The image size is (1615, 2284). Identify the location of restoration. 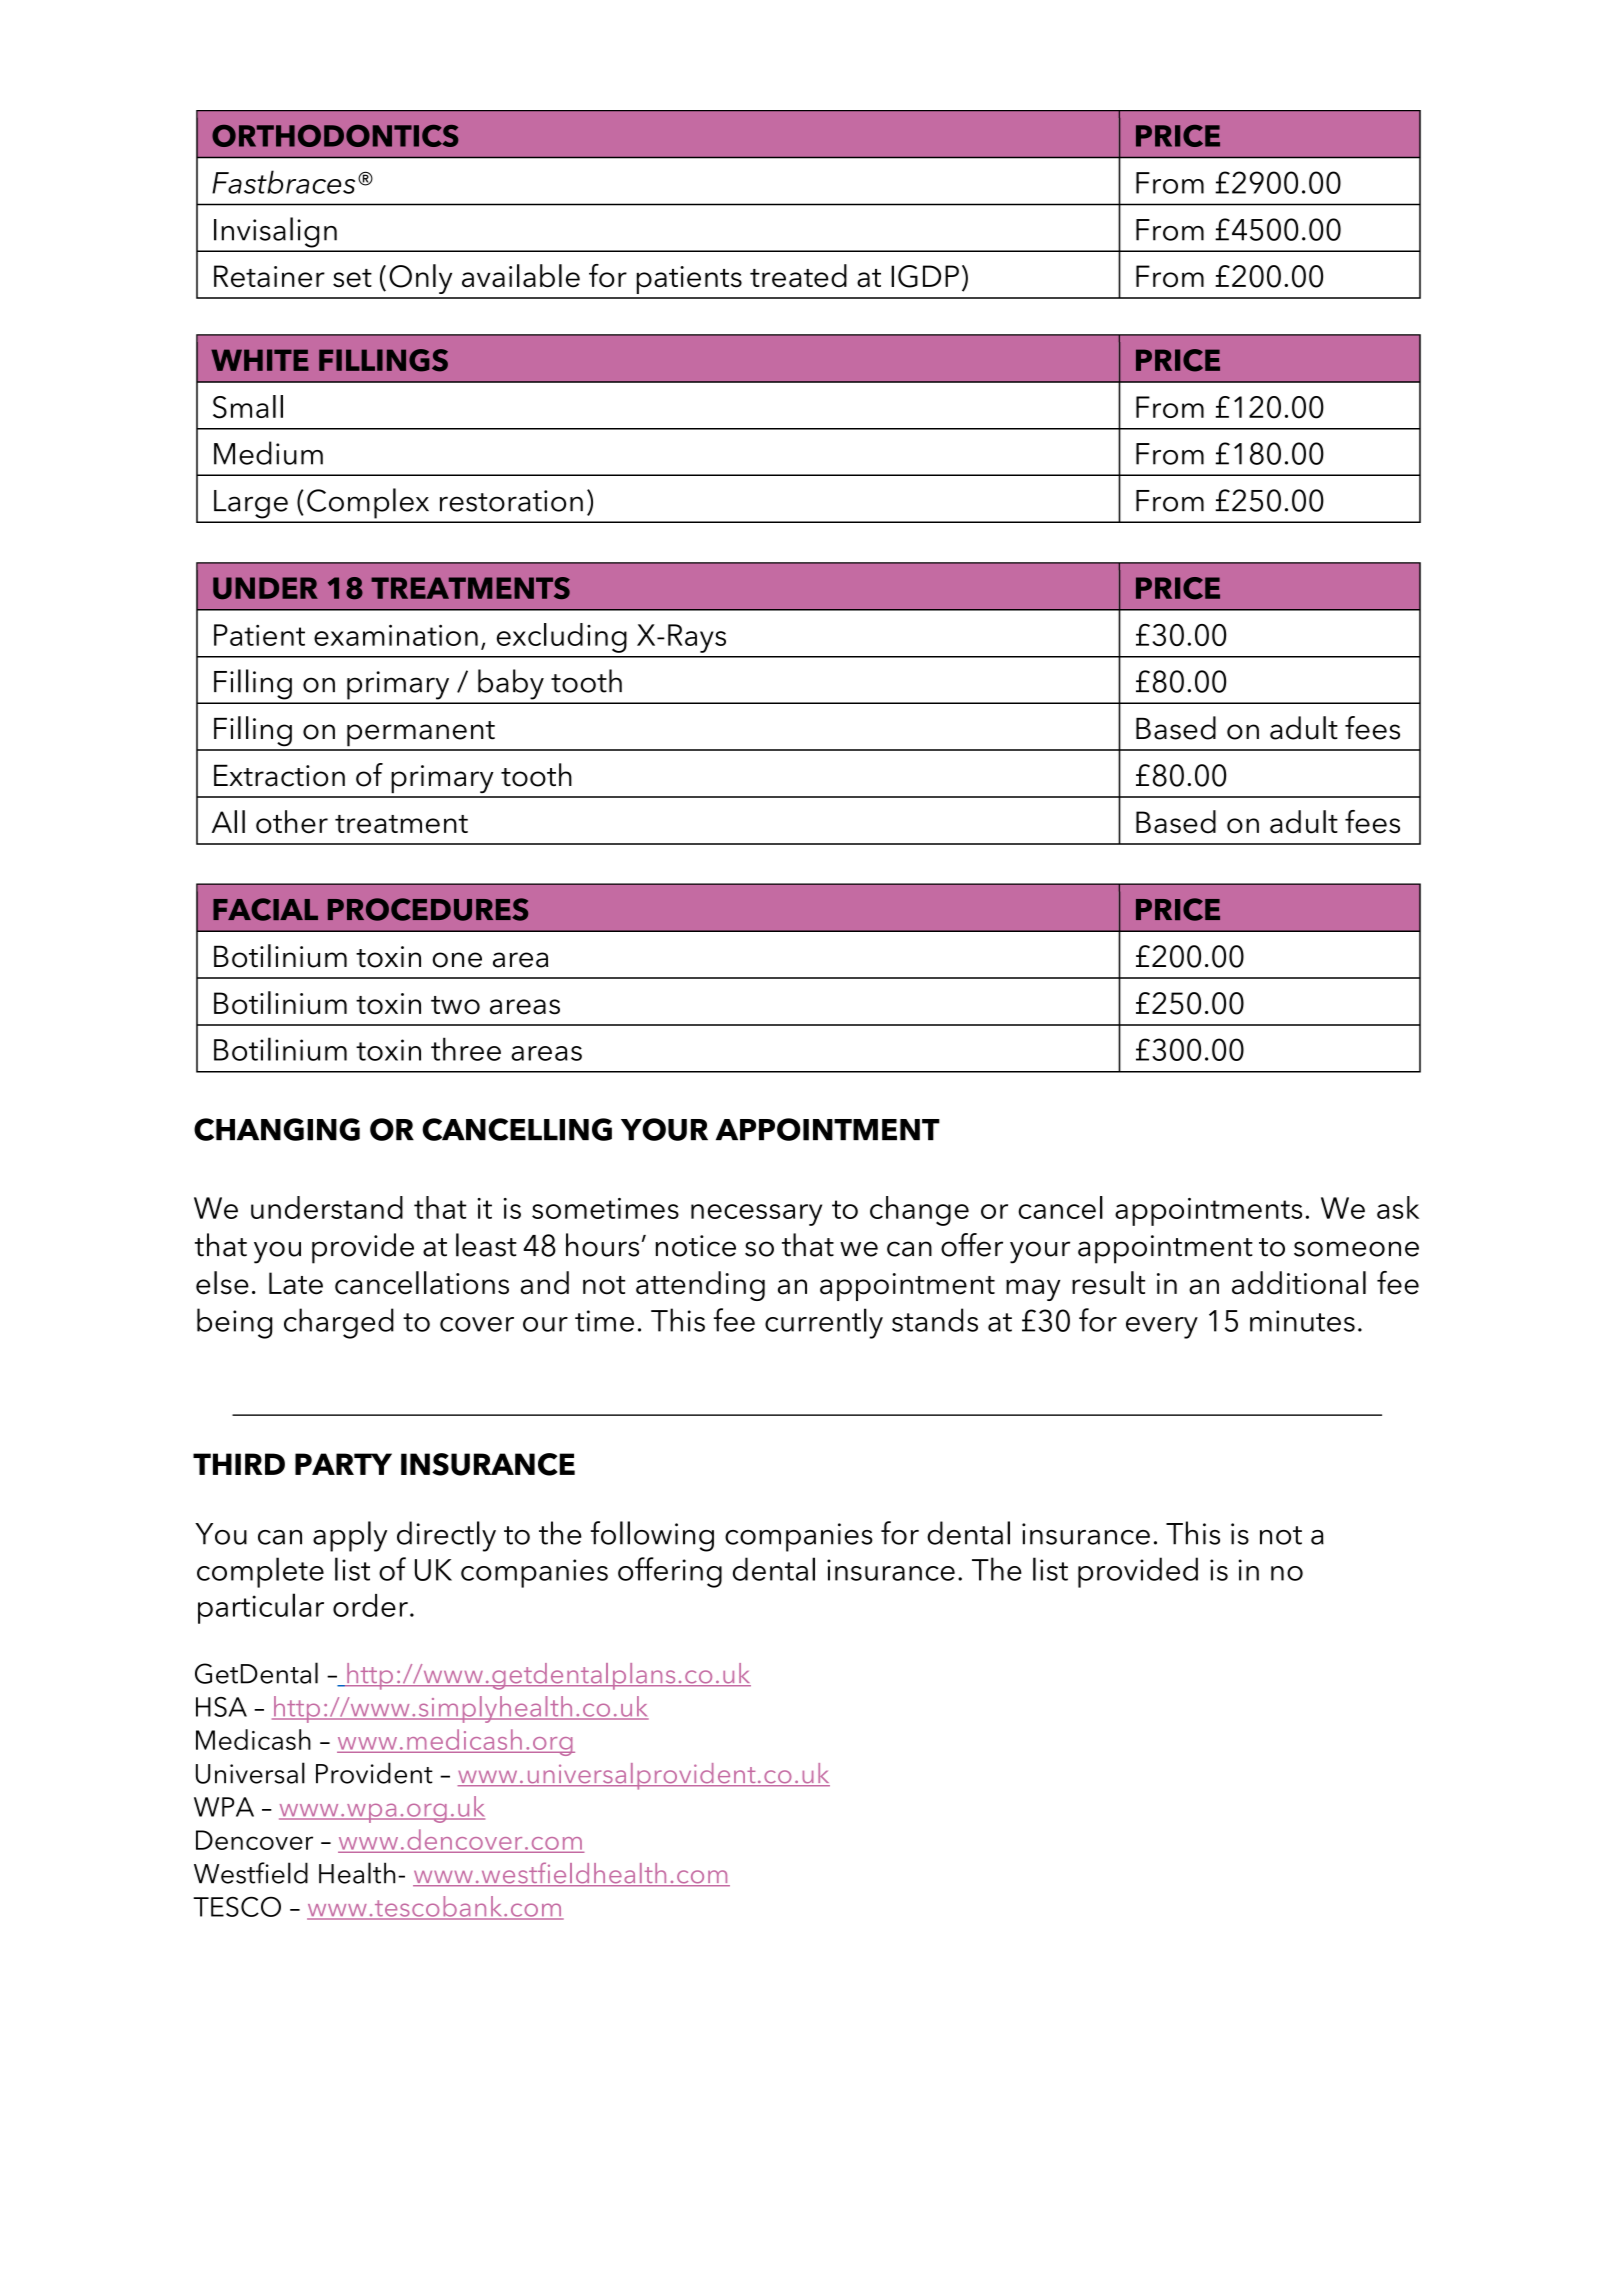
(511, 501).
